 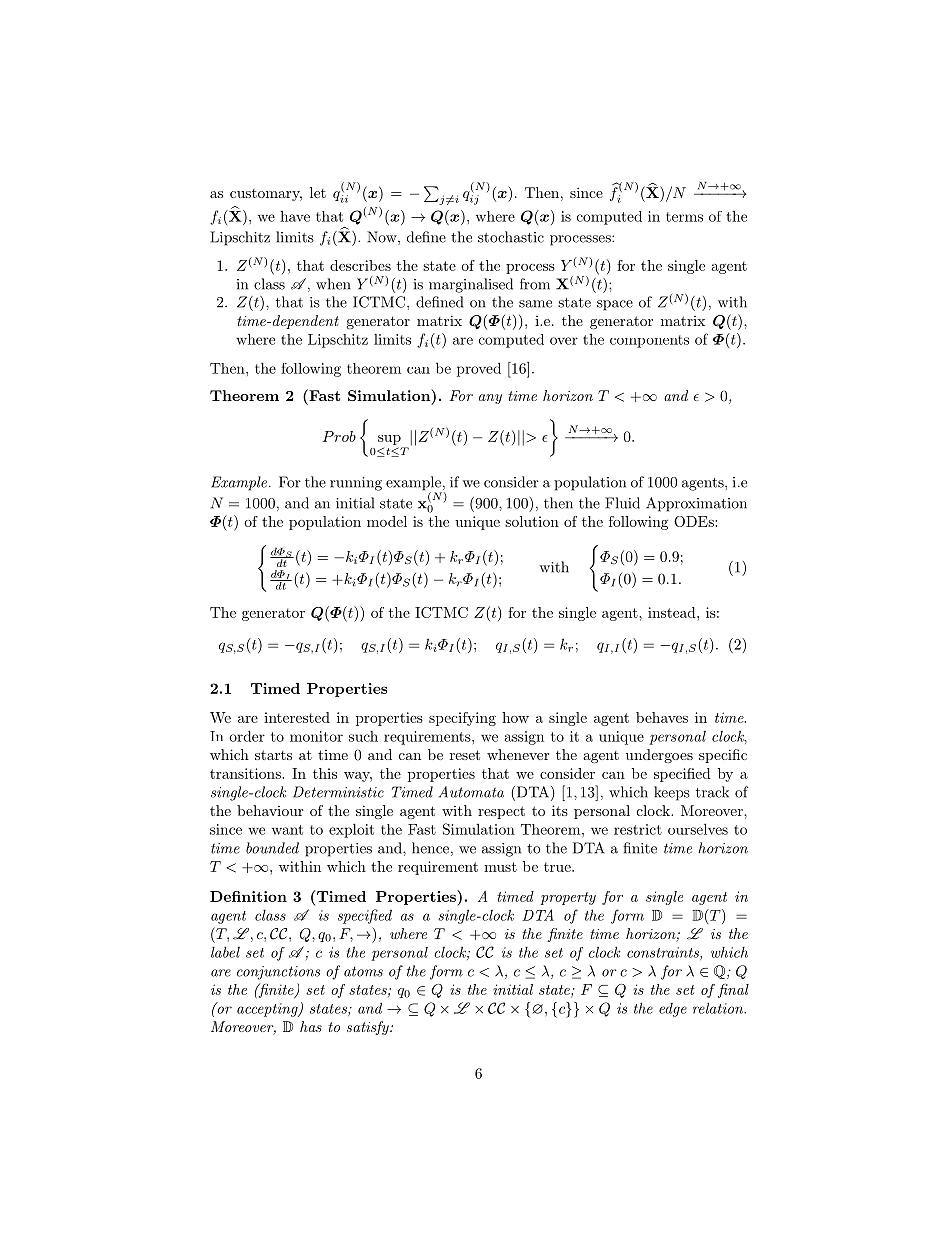 What do you see at coordinates (684, 217) in the document?
I see `terms` at bounding box center [684, 217].
